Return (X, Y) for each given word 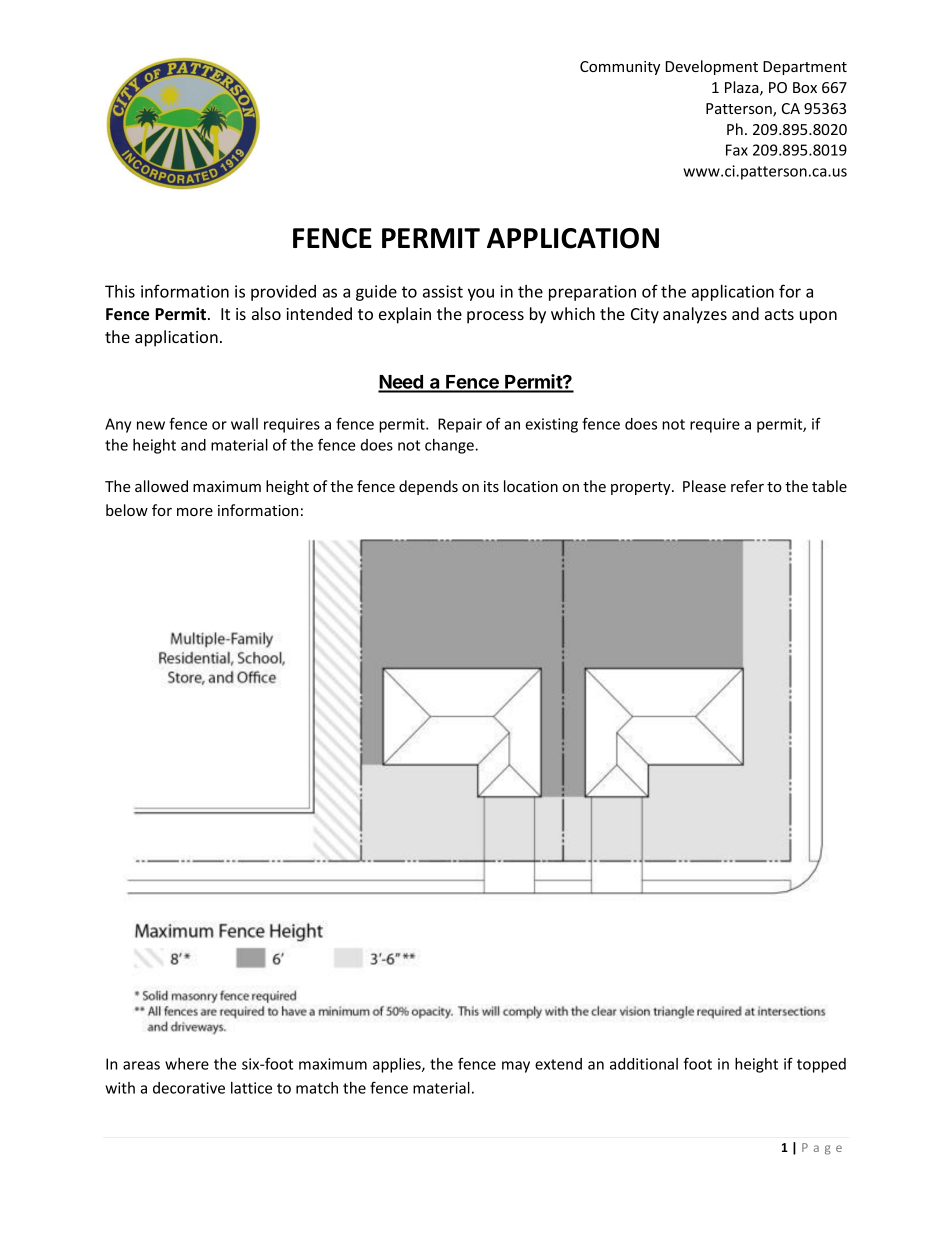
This (120, 291)
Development (712, 67)
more (195, 512)
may (516, 1067)
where (187, 1064)
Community (620, 68)
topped (821, 1065)
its (491, 486)
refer (747, 486)
